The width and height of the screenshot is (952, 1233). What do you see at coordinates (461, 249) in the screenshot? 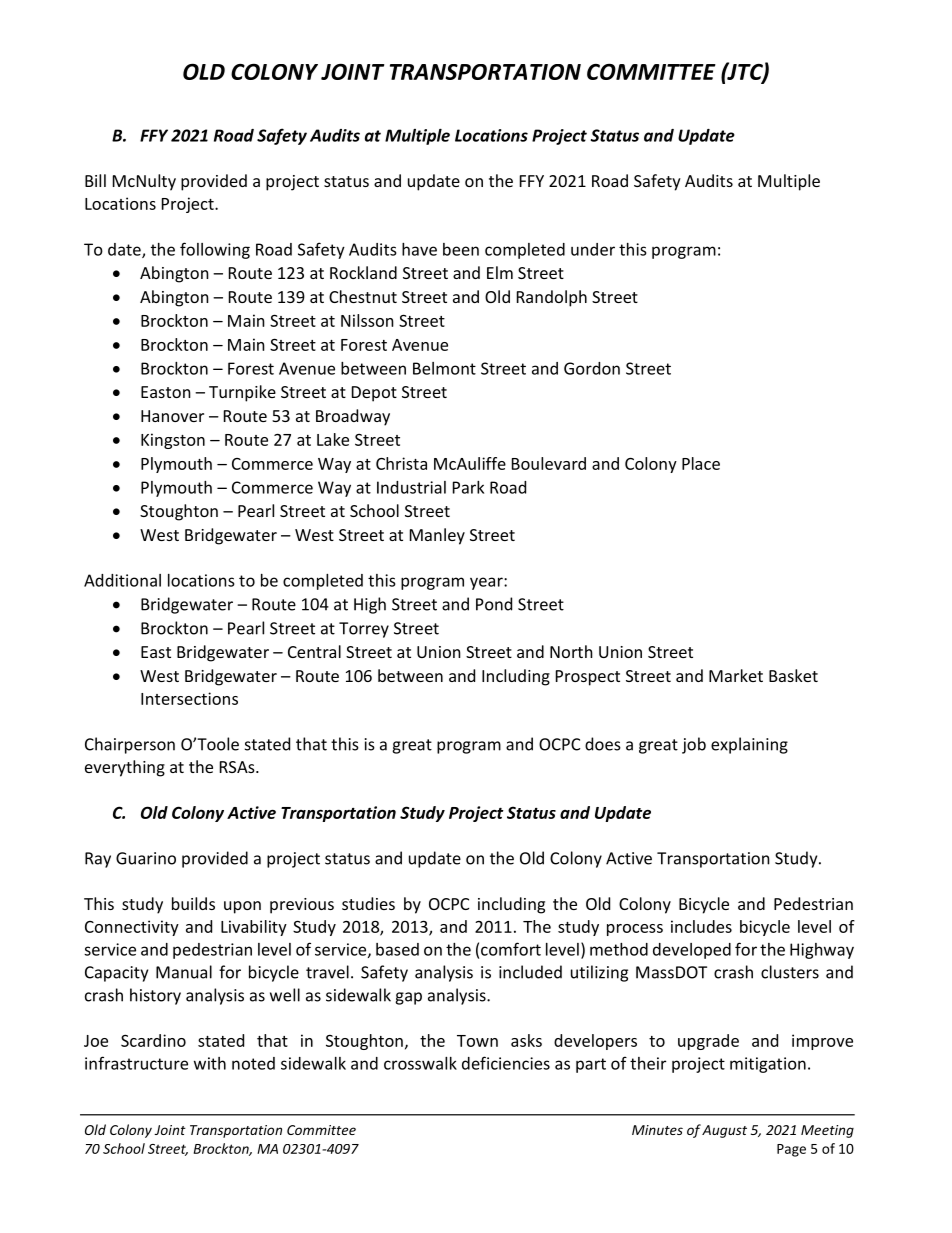
I see `been` at bounding box center [461, 249].
